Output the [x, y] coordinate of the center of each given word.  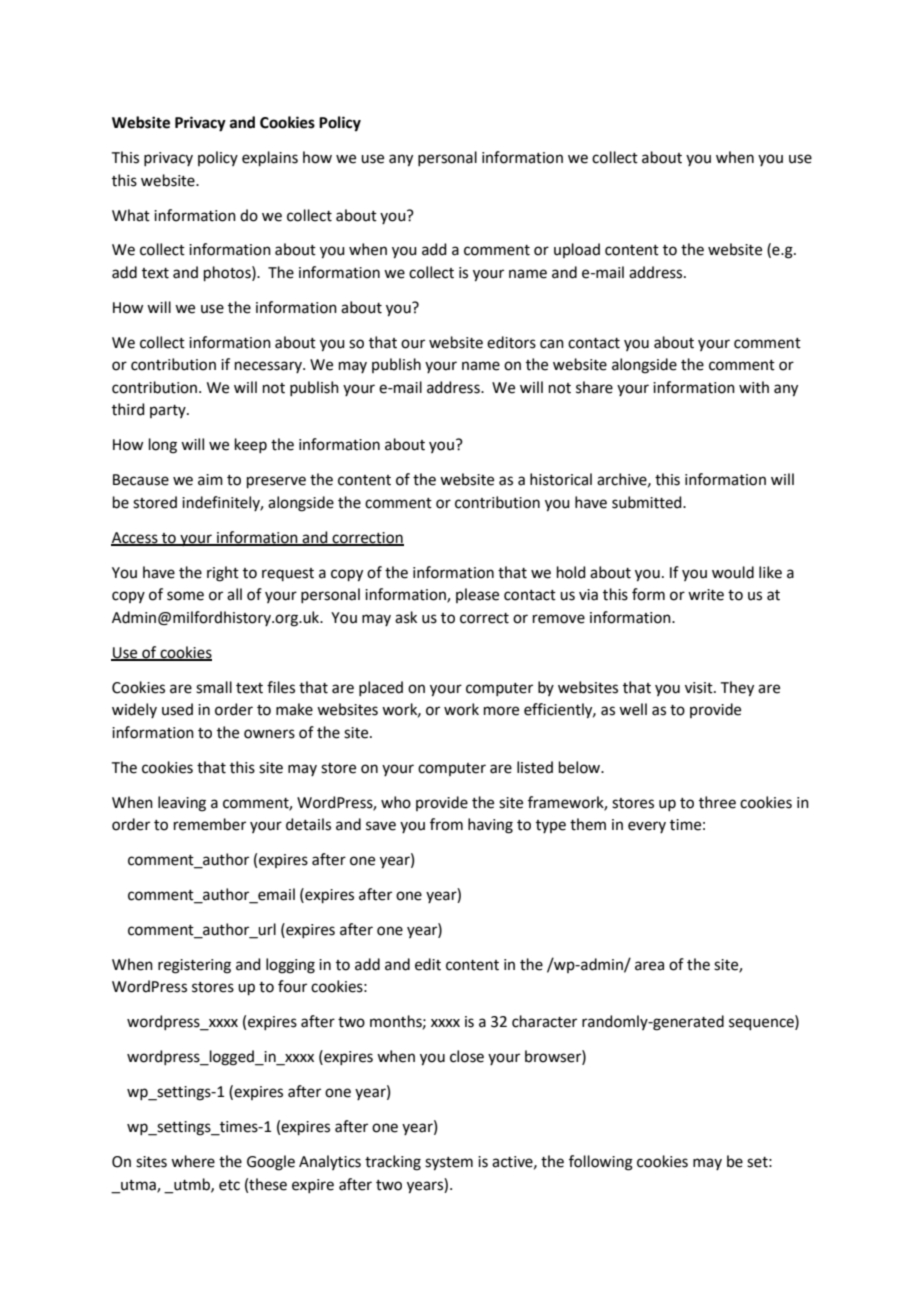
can [552, 344]
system [449, 1164]
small [214, 687]
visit [700, 688]
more [501, 711]
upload [577, 250]
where [193, 1161]
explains [270, 158]
